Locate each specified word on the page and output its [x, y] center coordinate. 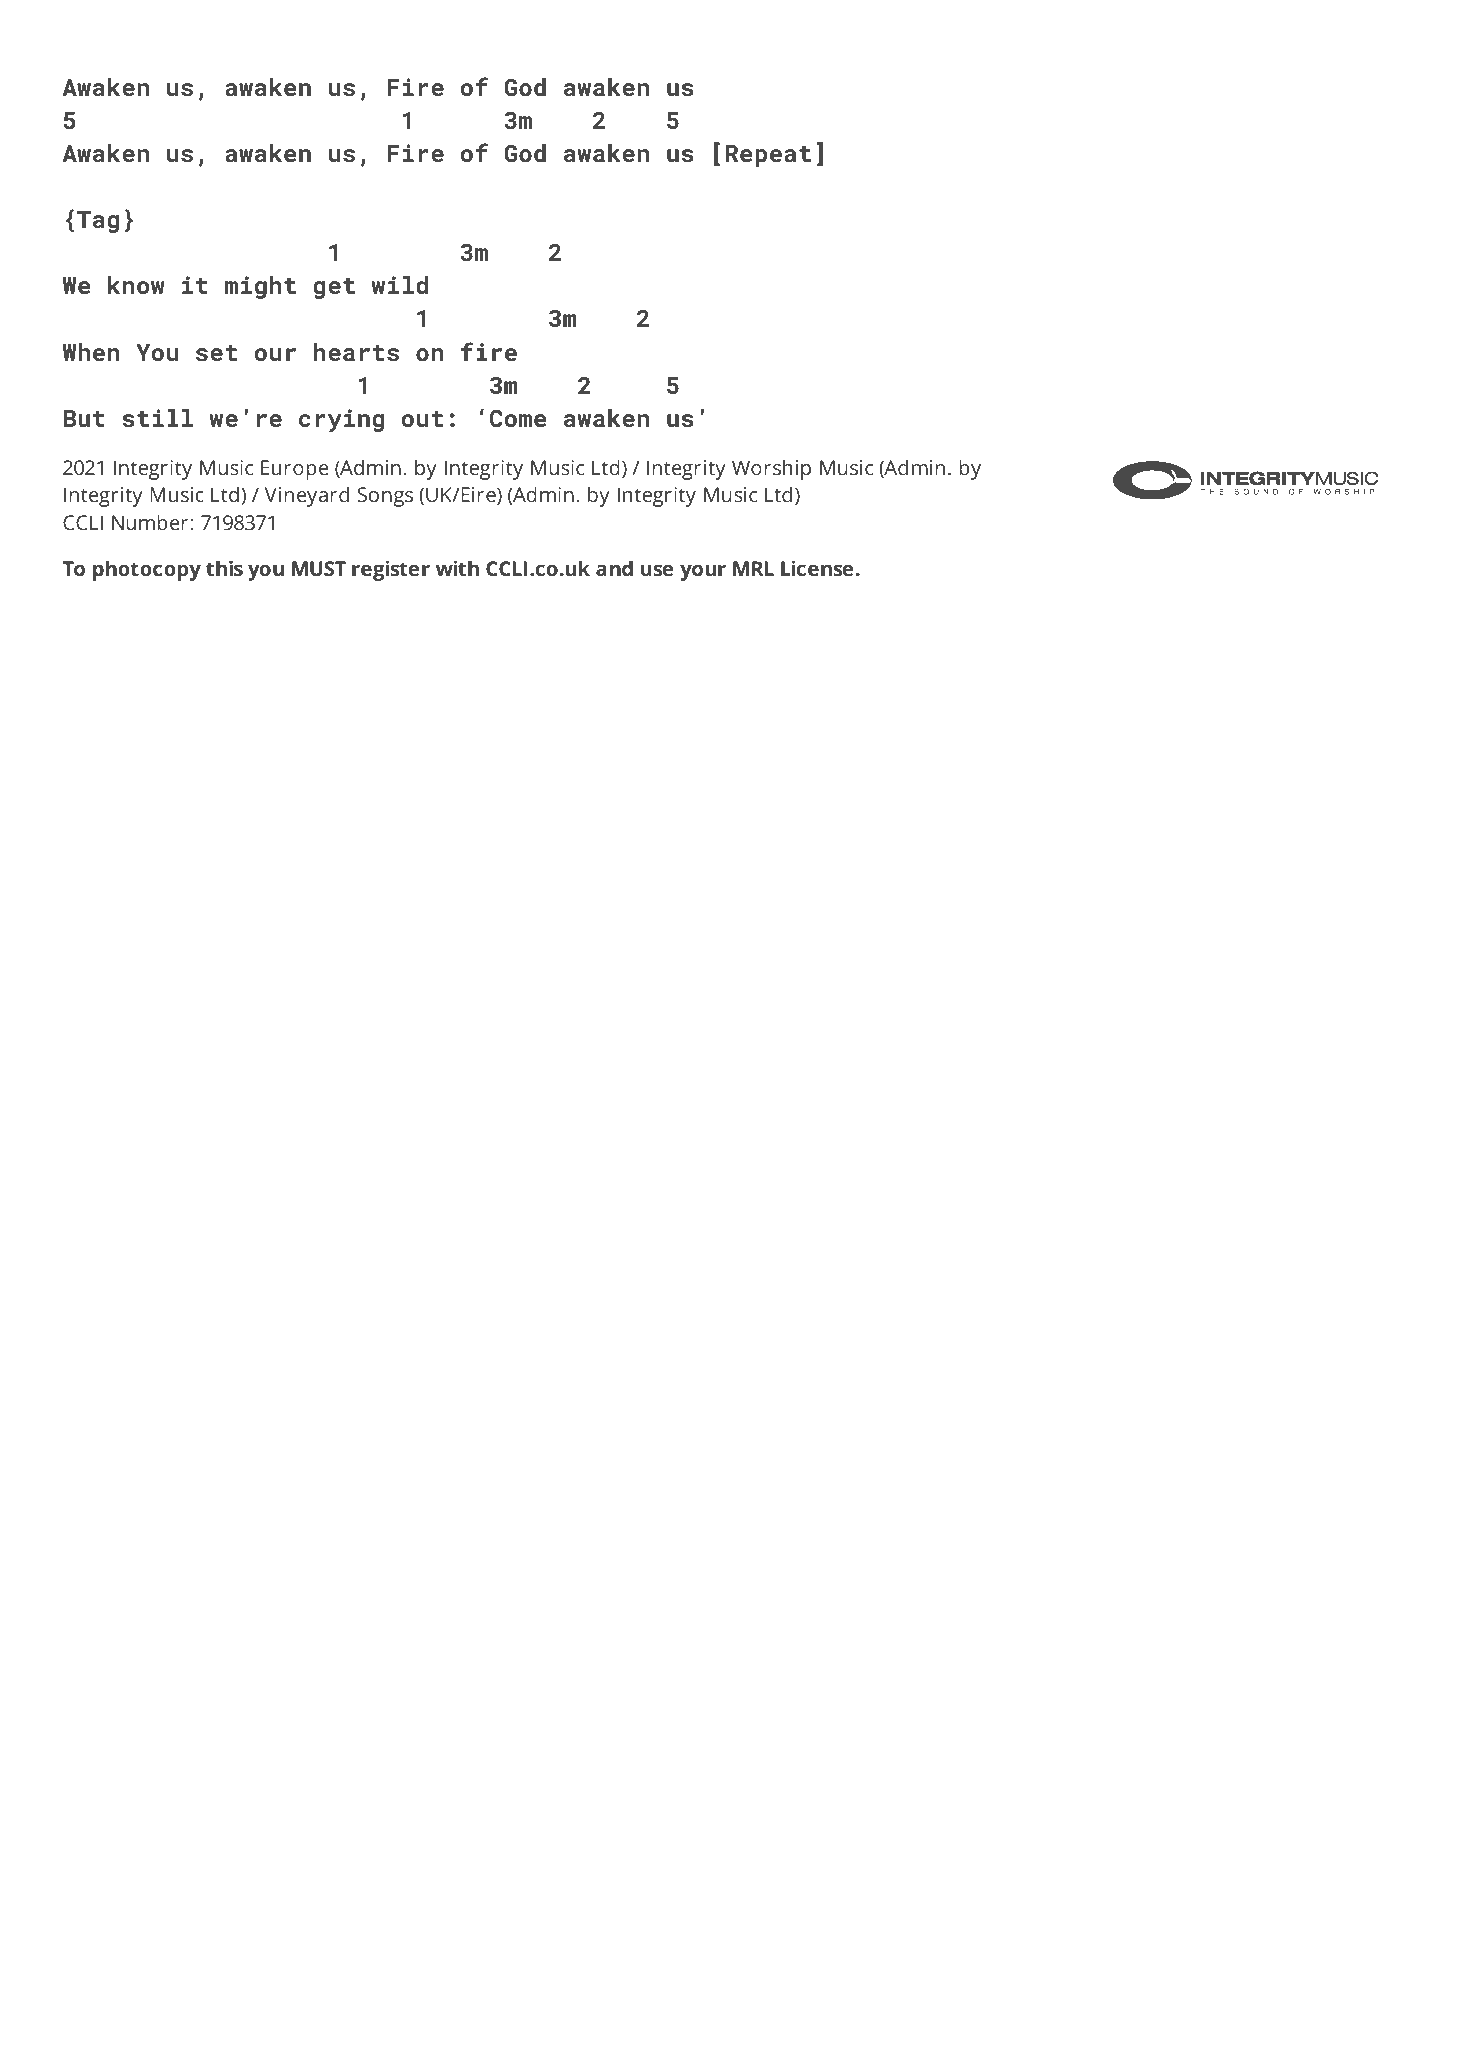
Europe [295, 470]
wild [399, 285]
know [136, 285]
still [157, 418]
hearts [356, 352]
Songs [385, 497]
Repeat [768, 156]
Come [518, 418]
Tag [98, 222]
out [422, 419]
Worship [771, 469]
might [260, 287]
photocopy [147, 570]
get [334, 288]
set [216, 353]
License [817, 568]
